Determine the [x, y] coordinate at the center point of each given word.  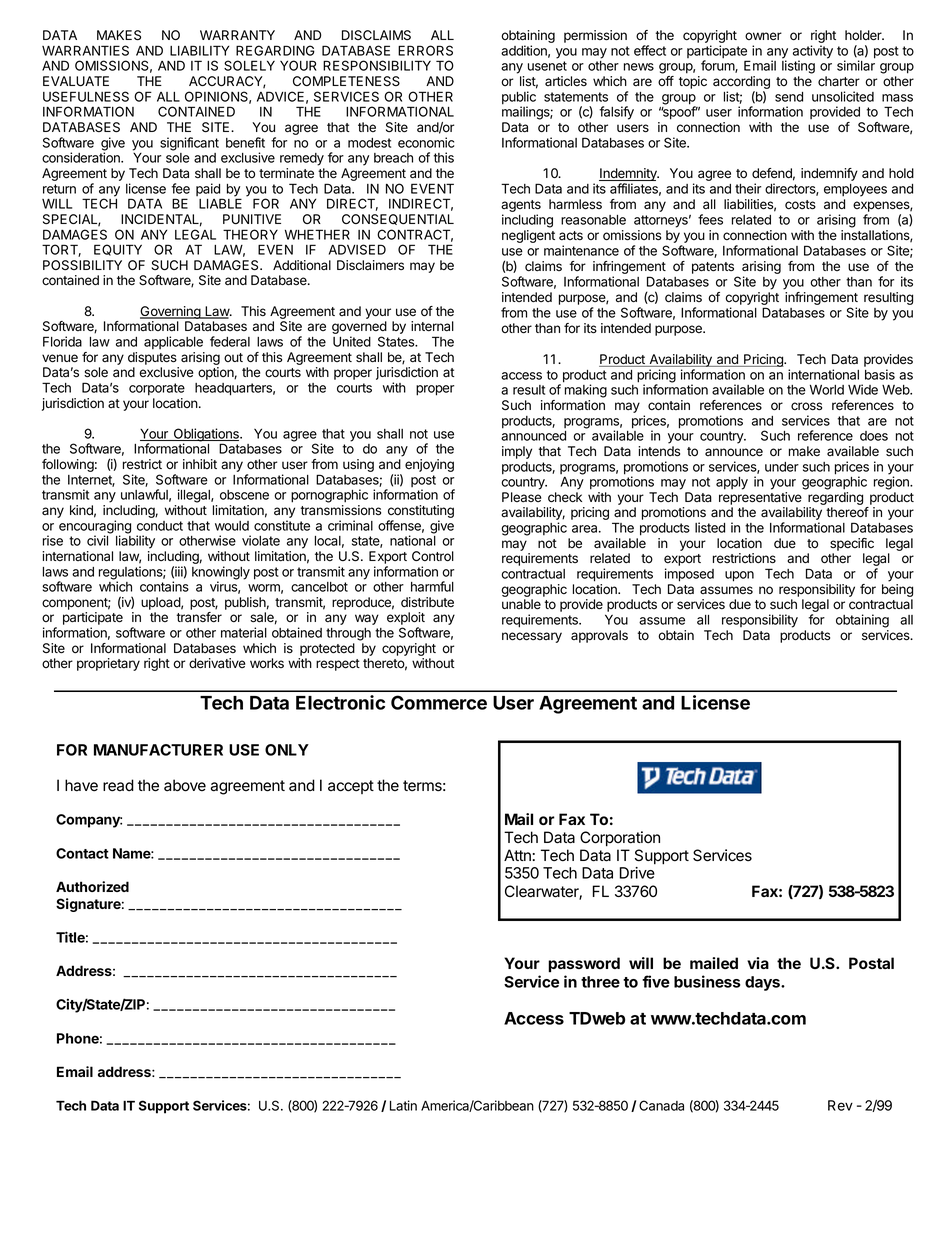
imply [517, 452]
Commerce [439, 702]
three [600, 982]
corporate [157, 389]
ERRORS [425, 50]
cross [806, 406]
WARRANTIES [85, 50]
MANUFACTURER [158, 750]
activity [813, 53]
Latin [403, 1105]
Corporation [620, 839]
